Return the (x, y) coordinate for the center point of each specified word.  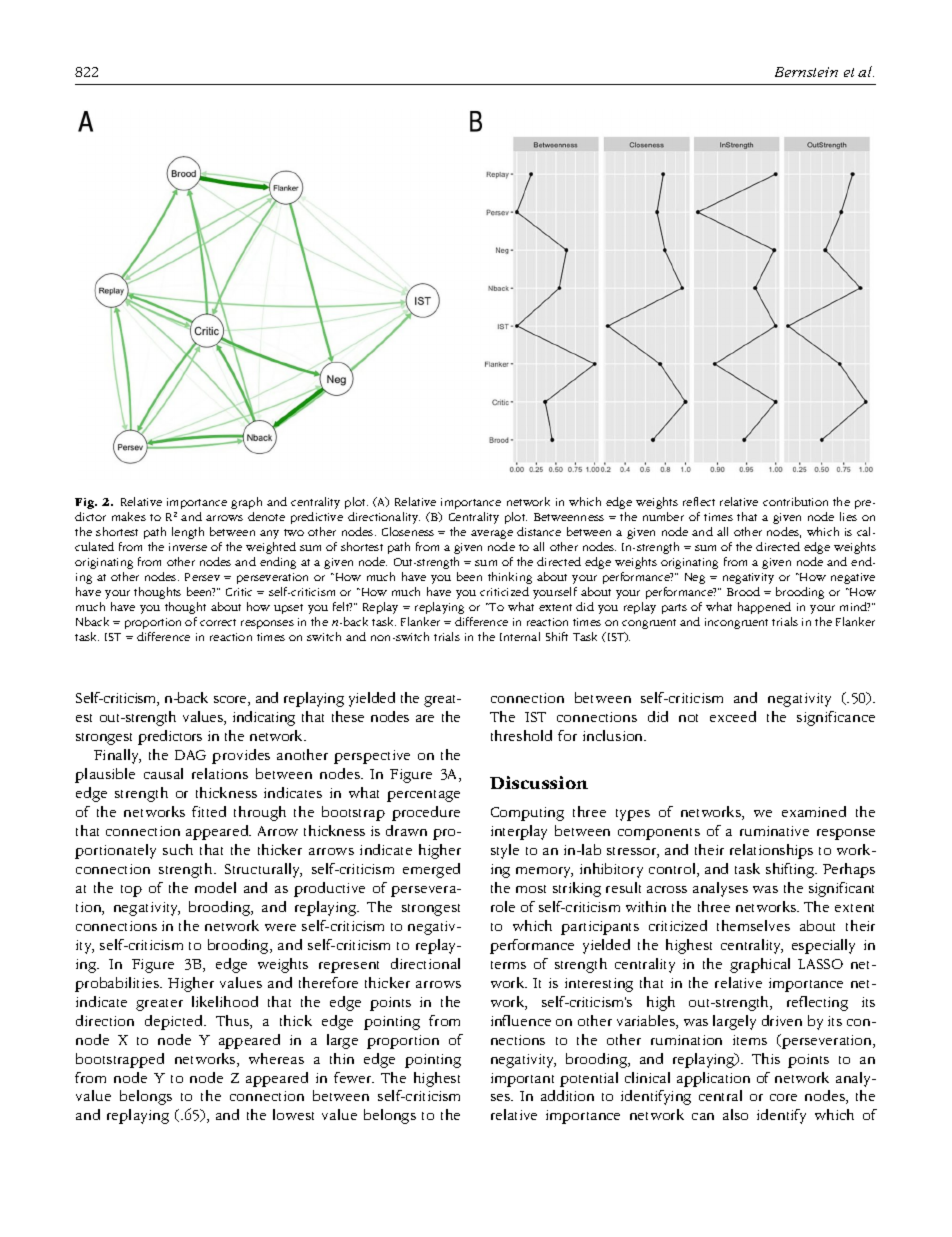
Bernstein (806, 72)
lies (848, 516)
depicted (175, 1022)
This (766, 1058)
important (522, 1080)
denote (266, 516)
